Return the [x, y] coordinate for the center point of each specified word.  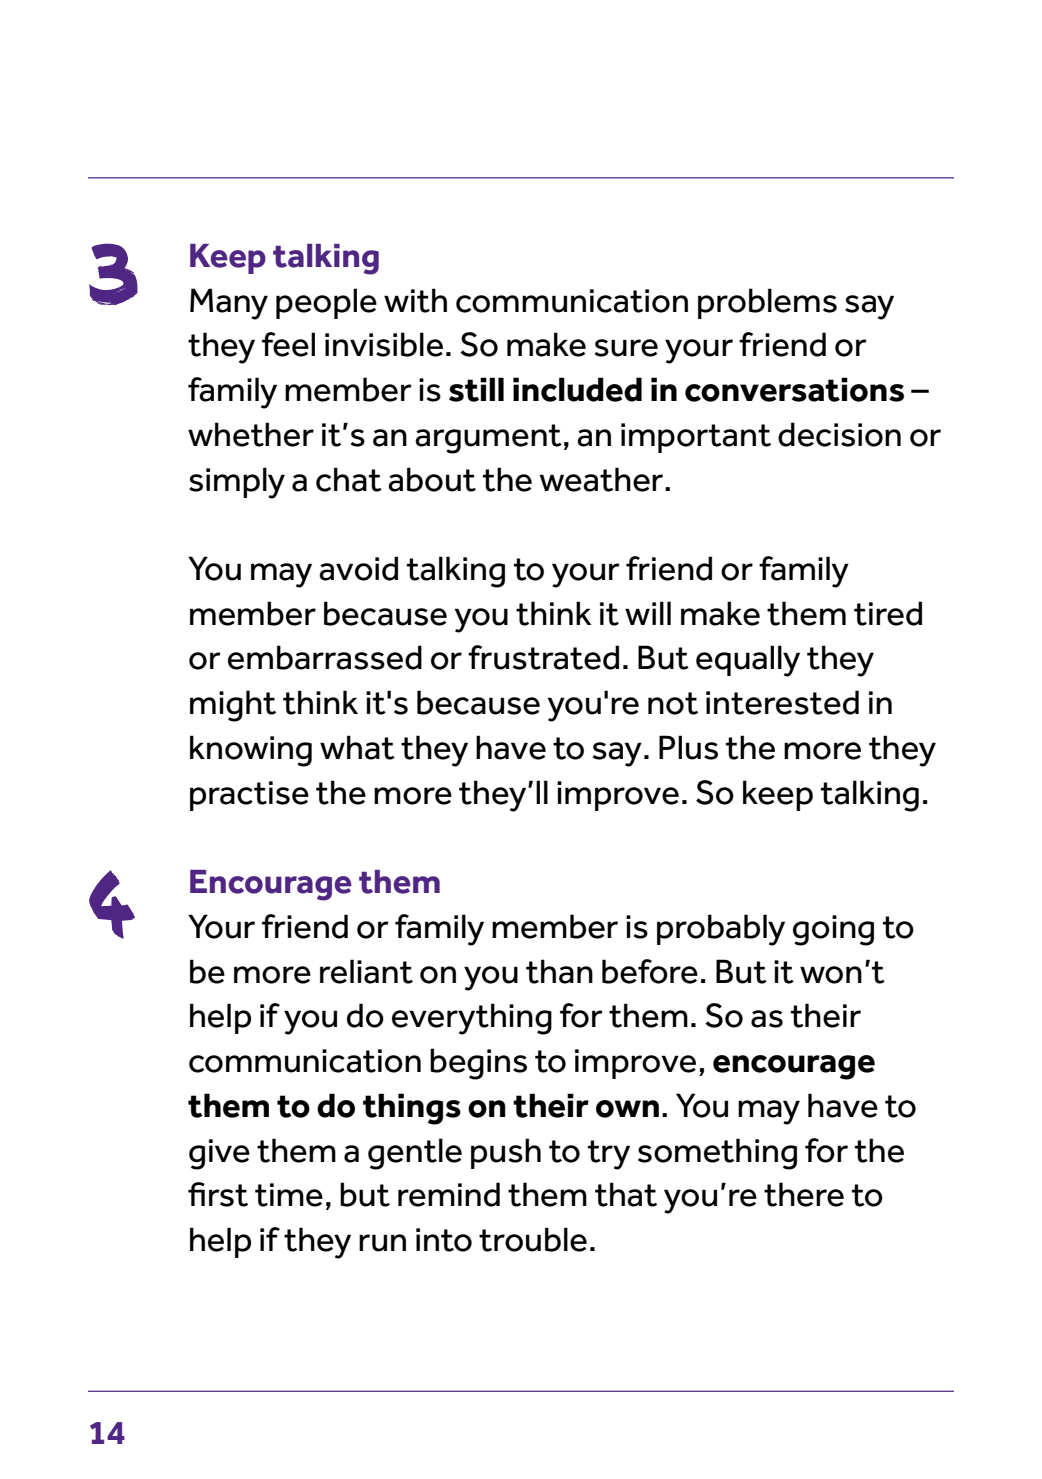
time [289, 1195]
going [833, 930]
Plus [688, 747]
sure [626, 348]
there [804, 1194]
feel [288, 344]
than [559, 971]
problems [767, 303]
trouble [533, 1239]
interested [782, 702]
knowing [251, 751]
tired [888, 613]
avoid [358, 568]
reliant [366, 971]
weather [602, 479]
